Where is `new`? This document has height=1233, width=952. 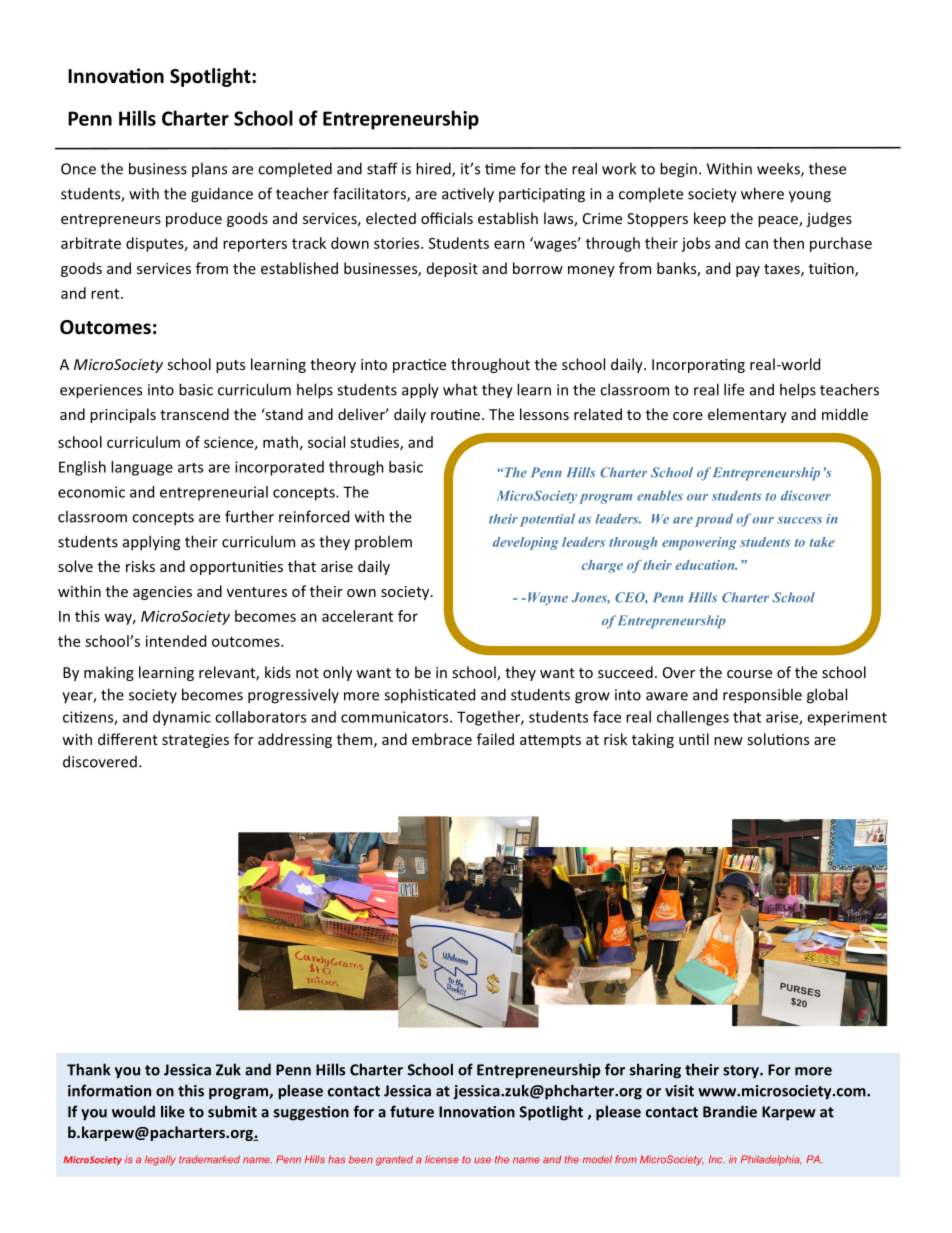
new is located at coordinates (728, 741).
